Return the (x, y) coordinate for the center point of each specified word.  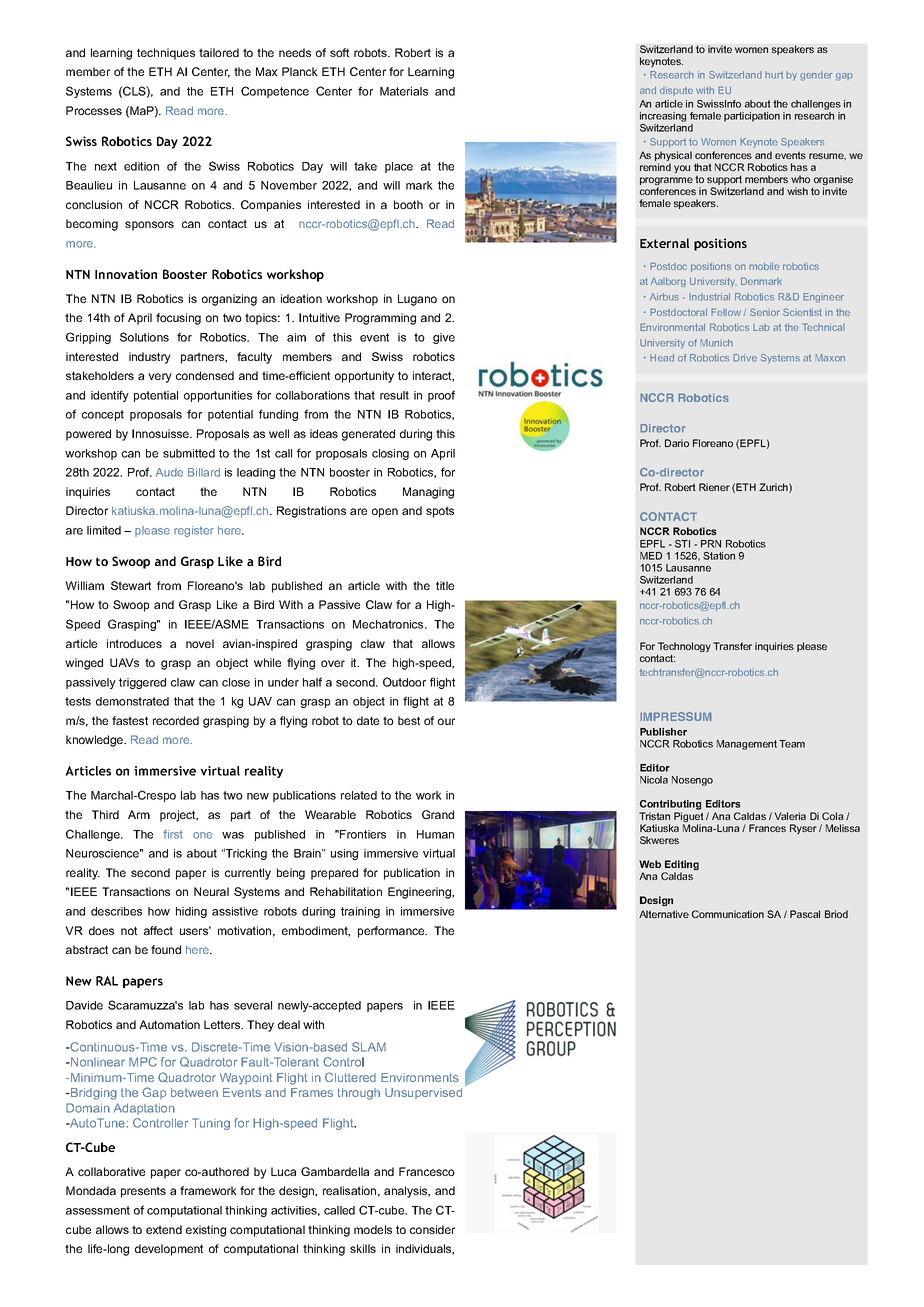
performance (392, 932)
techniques (166, 54)
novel (200, 643)
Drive (745, 358)
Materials (404, 91)
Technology (684, 648)
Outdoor (404, 682)
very (160, 378)
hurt (774, 75)
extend (164, 1229)
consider (432, 1229)
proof (441, 396)
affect (158, 930)
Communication (728, 914)
